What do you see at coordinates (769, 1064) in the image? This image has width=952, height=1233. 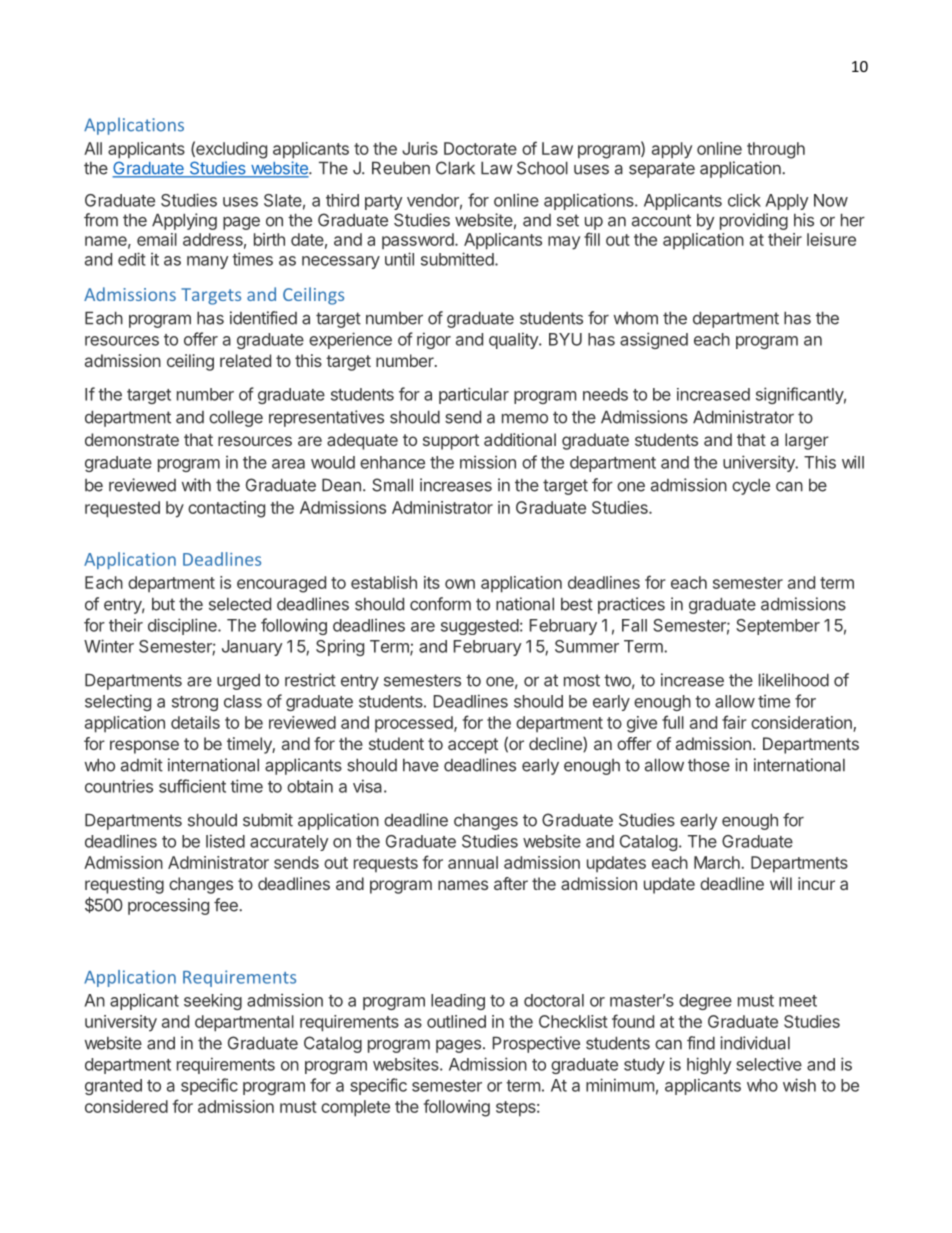 I see `selective` at bounding box center [769, 1064].
